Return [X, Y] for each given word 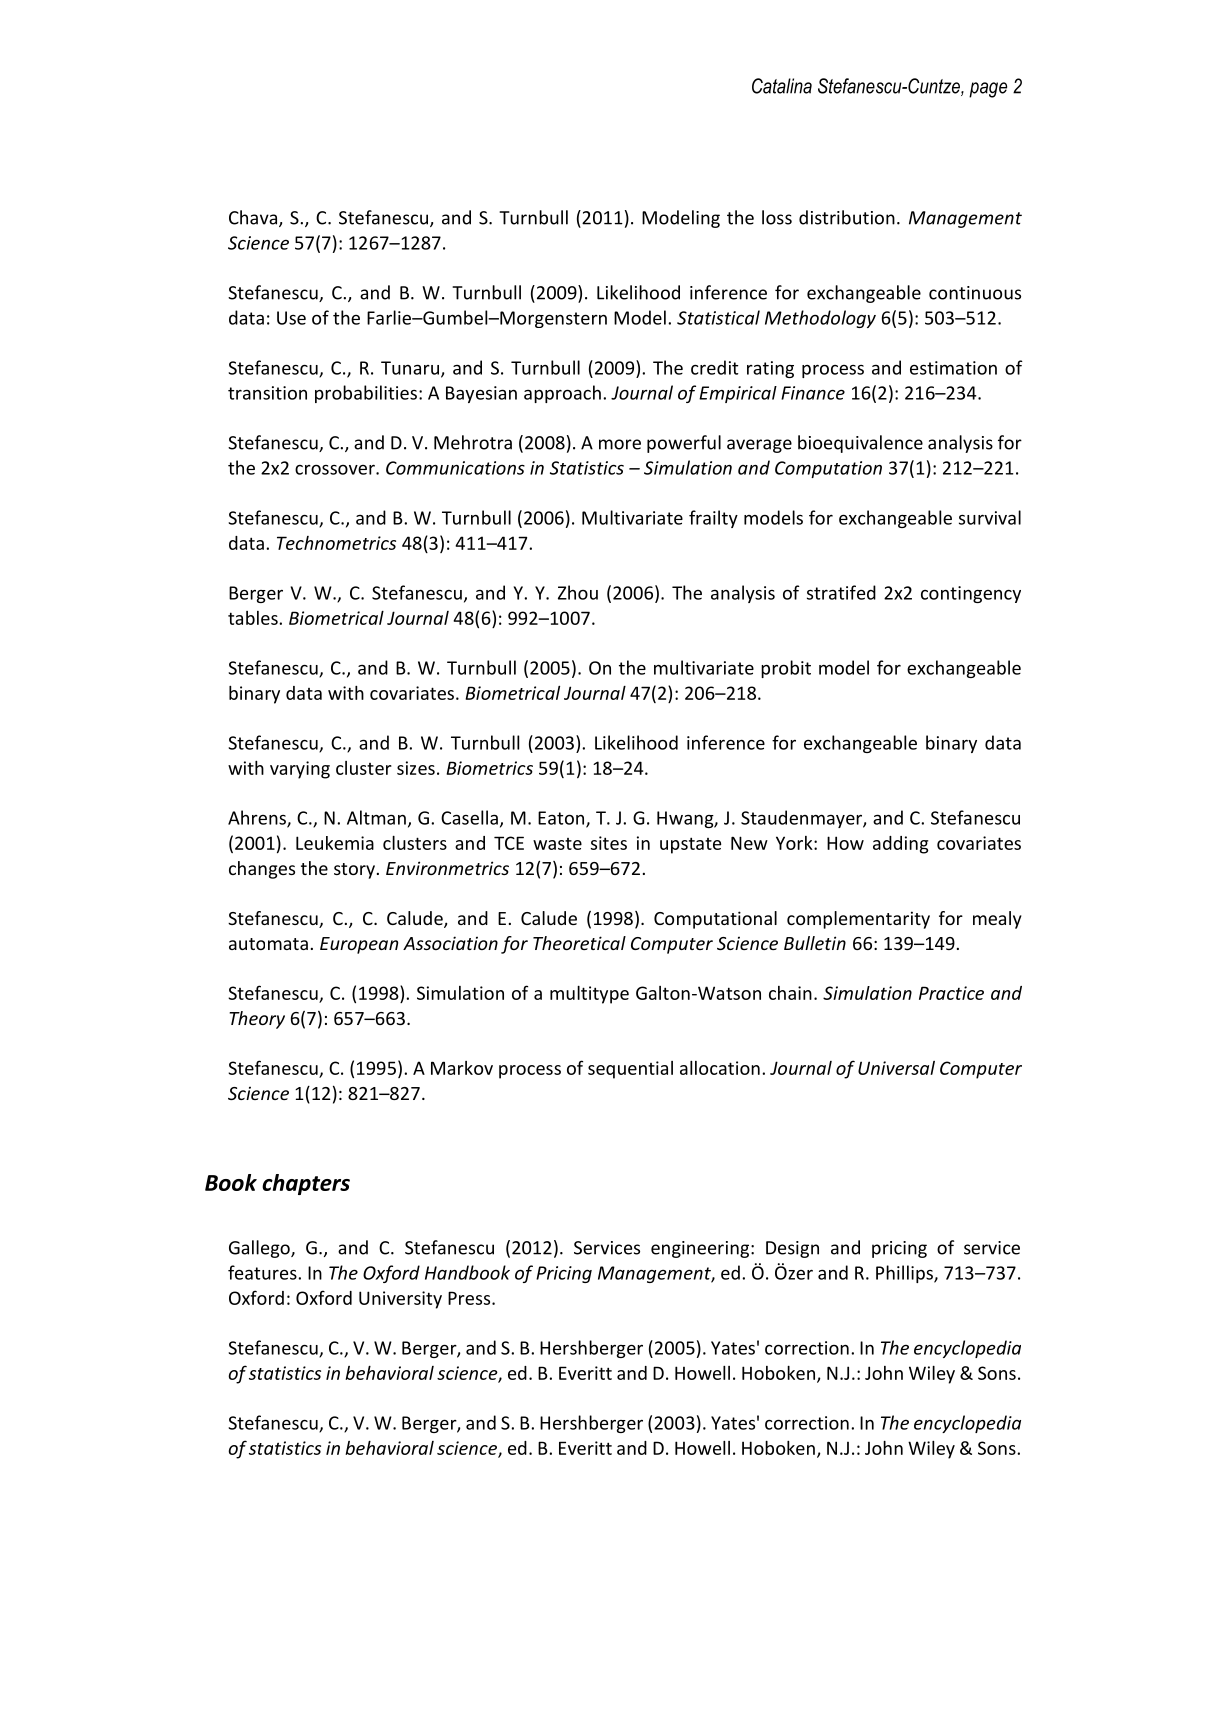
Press [470, 1298]
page [988, 90]
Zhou [578, 592]
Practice [951, 993]
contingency [971, 594]
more [620, 444]
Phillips [905, 1274]
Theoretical [579, 943]
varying [300, 770]
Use [291, 318]
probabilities [366, 394]
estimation [953, 368]
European [359, 945]
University [400, 1300]
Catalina [782, 86]
